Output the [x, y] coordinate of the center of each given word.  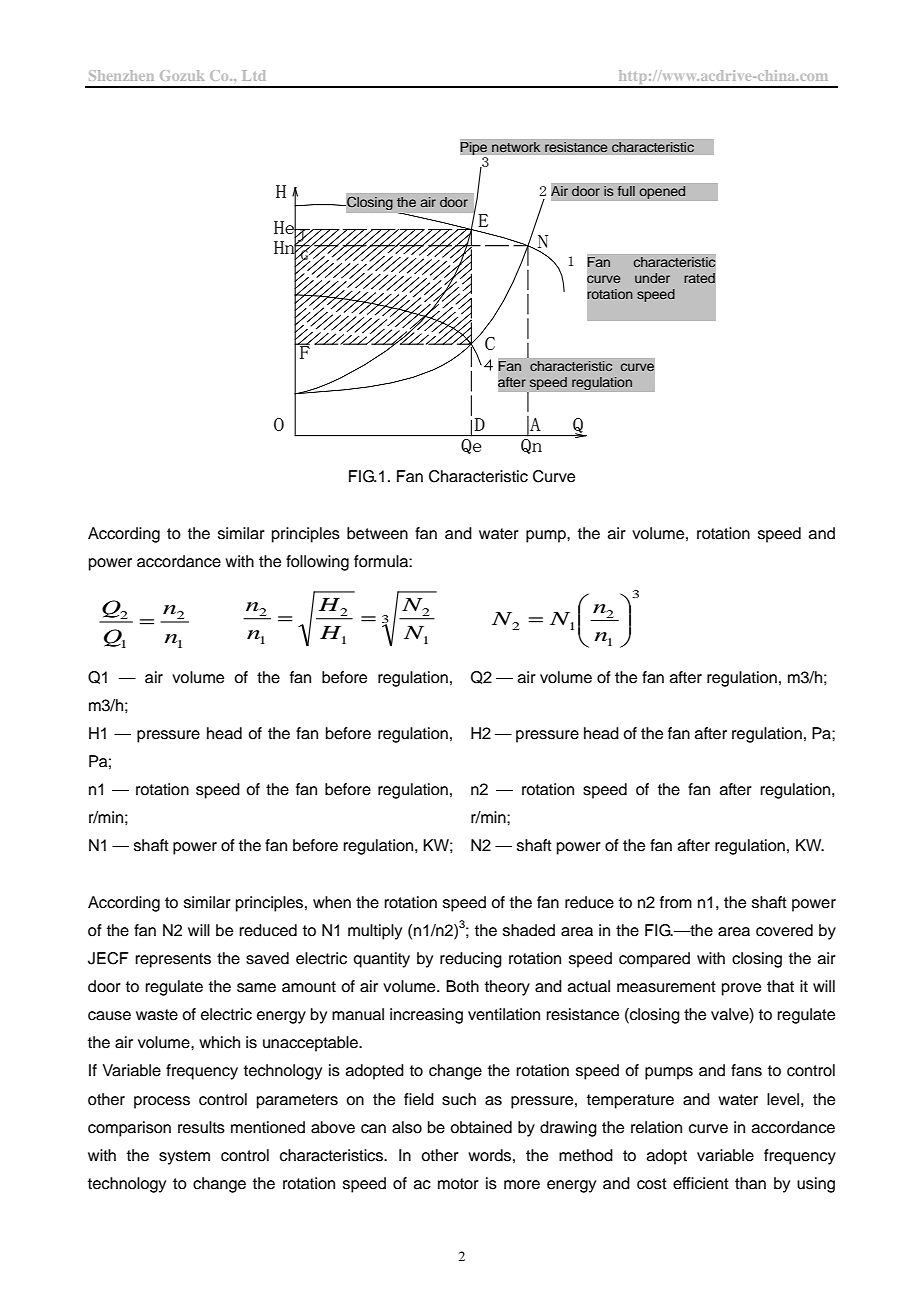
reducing [471, 960]
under [652, 278]
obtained [481, 1127]
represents [173, 960]
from [676, 902]
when [332, 902]
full [626, 191]
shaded [529, 930]
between [377, 533]
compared [654, 960]
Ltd [254, 75]
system [184, 1157]
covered [784, 930]
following [317, 563]
